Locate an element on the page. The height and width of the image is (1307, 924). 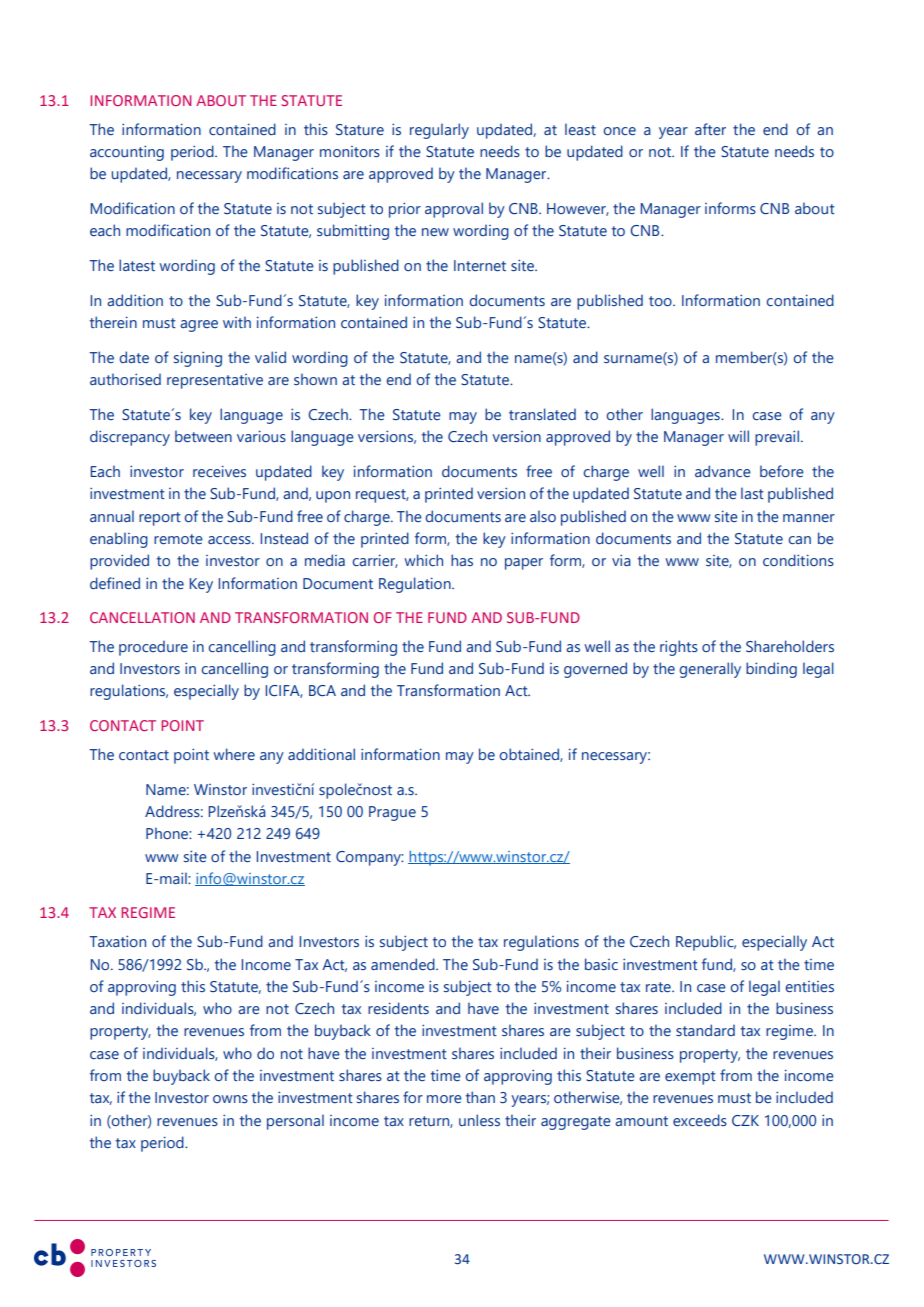
after is located at coordinates (710, 129).
